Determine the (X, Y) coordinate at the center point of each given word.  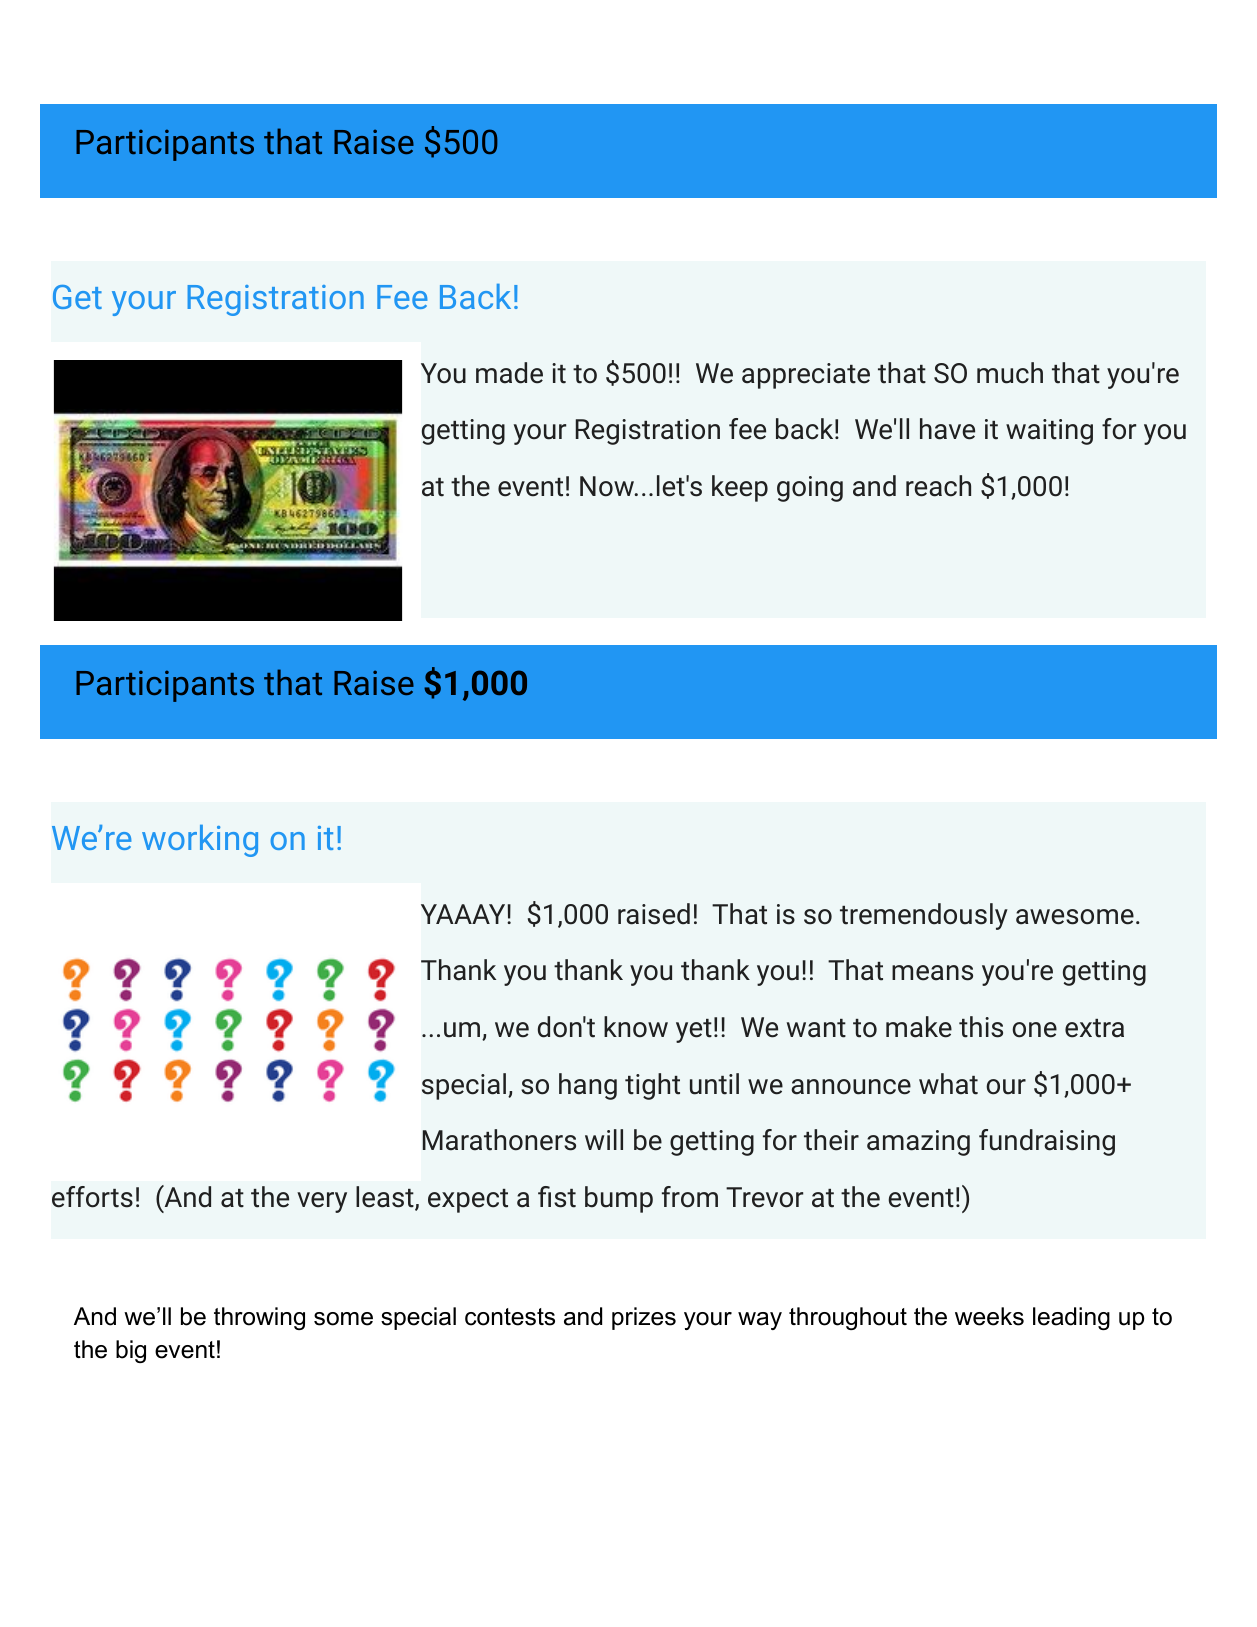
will (604, 1139)
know (636, 1027)
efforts (92, 1197)
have (947, 429)
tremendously (924, 916)
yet (694, 1031)
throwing (259, 1318)
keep (740, 488)
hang (588, 1086)
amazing (918, 1143)
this (981, 1027)
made (509, 373)
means (932, 973)
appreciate (806, 376)
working (200, 841)
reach (938, 486)
